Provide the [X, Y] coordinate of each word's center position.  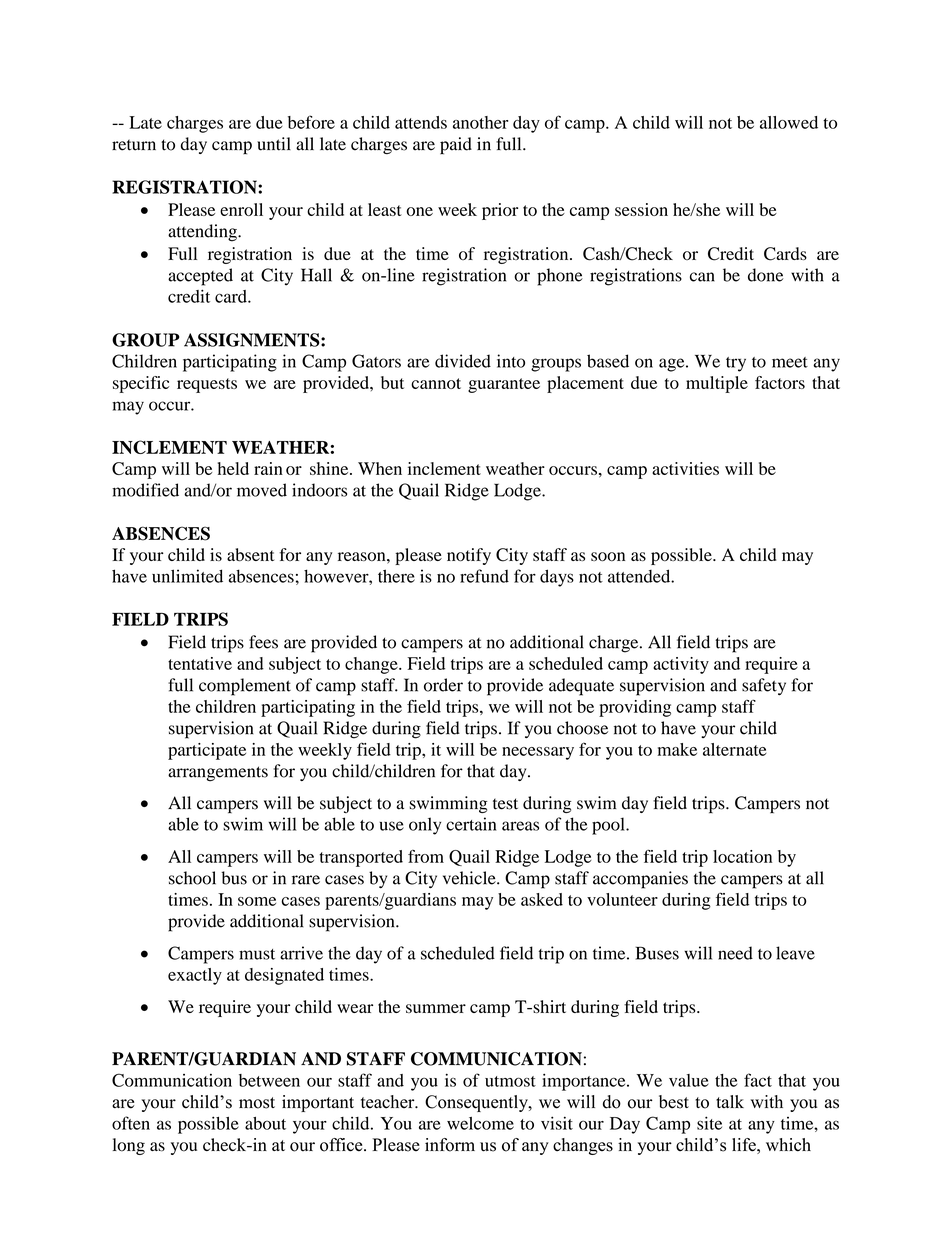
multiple [717, 384]
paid [456, 146]
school [192, 878]
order [443, 685]
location [742, 856]
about [265, 1123]
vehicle [470, 878]
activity [681, 665]
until [274, 144]
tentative [200, 663]
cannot [436, 383]
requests [207, 385]
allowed [789, 122]
